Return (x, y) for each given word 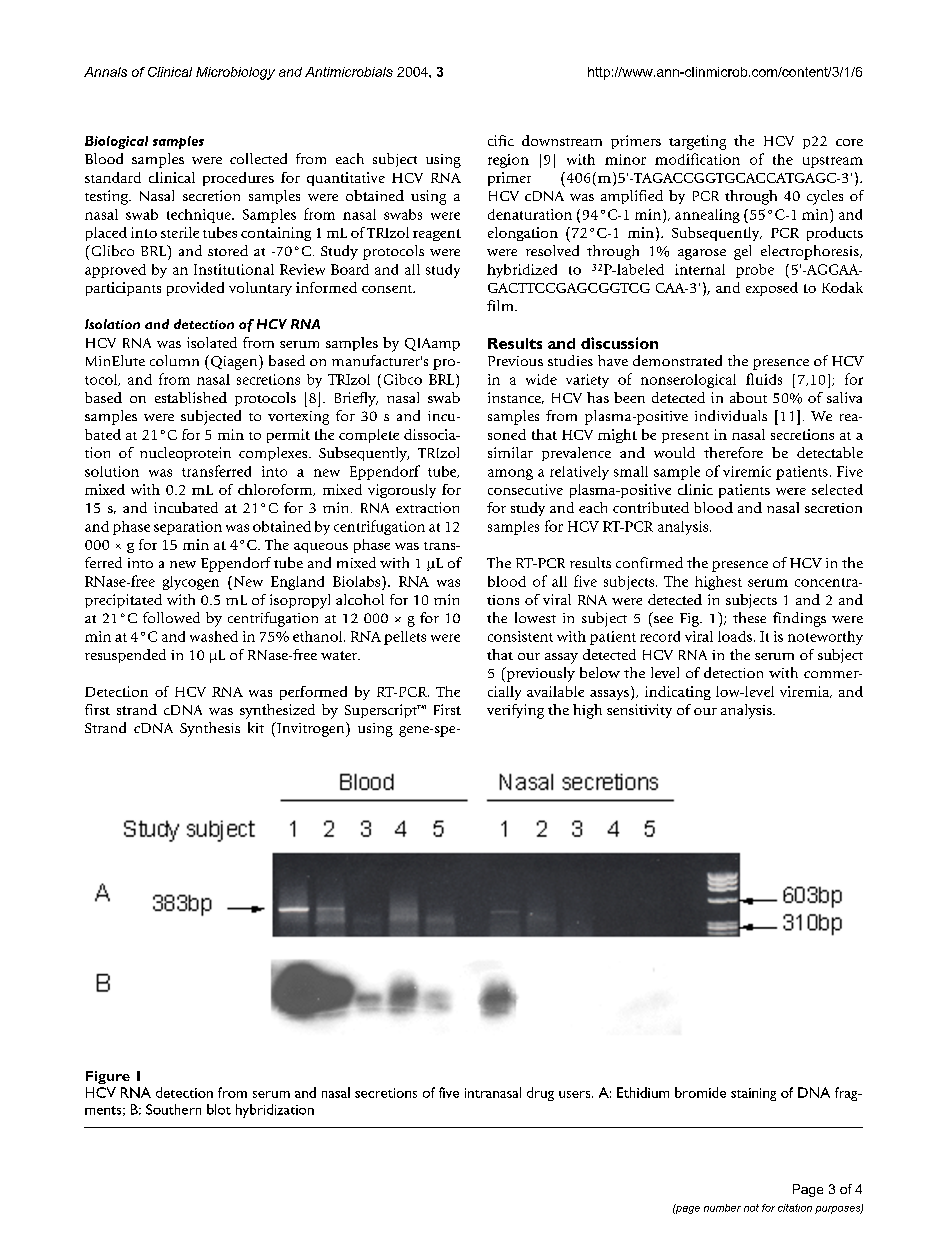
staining (753, 1094)
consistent (520, 636)
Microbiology (235, 73)
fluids (764, 379)
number (722, 1208)
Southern (173, 1109)
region (508, 161)
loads (735, 636)
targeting (697, 142)
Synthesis (210, 729)
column (174, 360)
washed (214, 636)
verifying (515, 711)
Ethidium (643, 1092)
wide (541, 379)
